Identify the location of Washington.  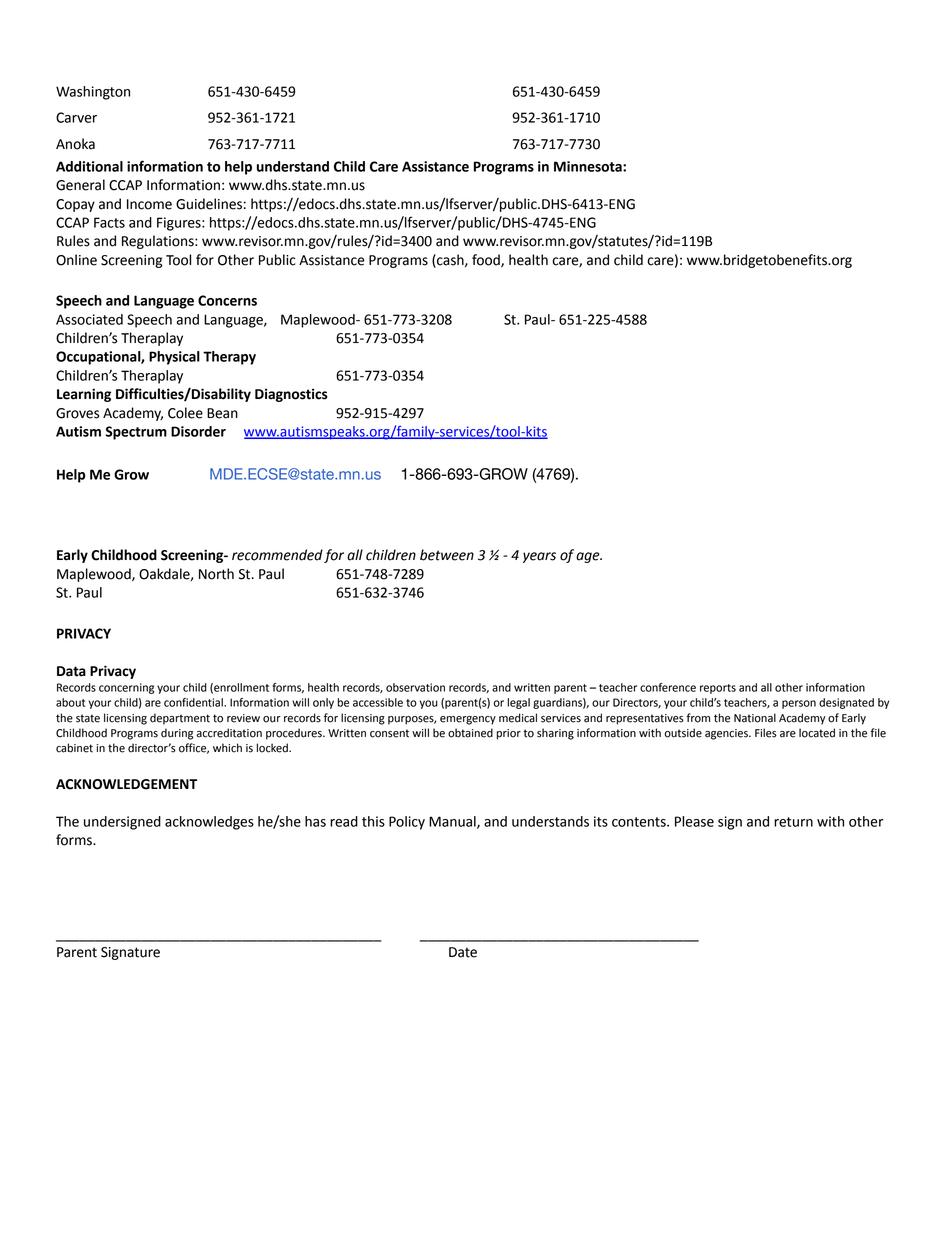
(93, 93).
